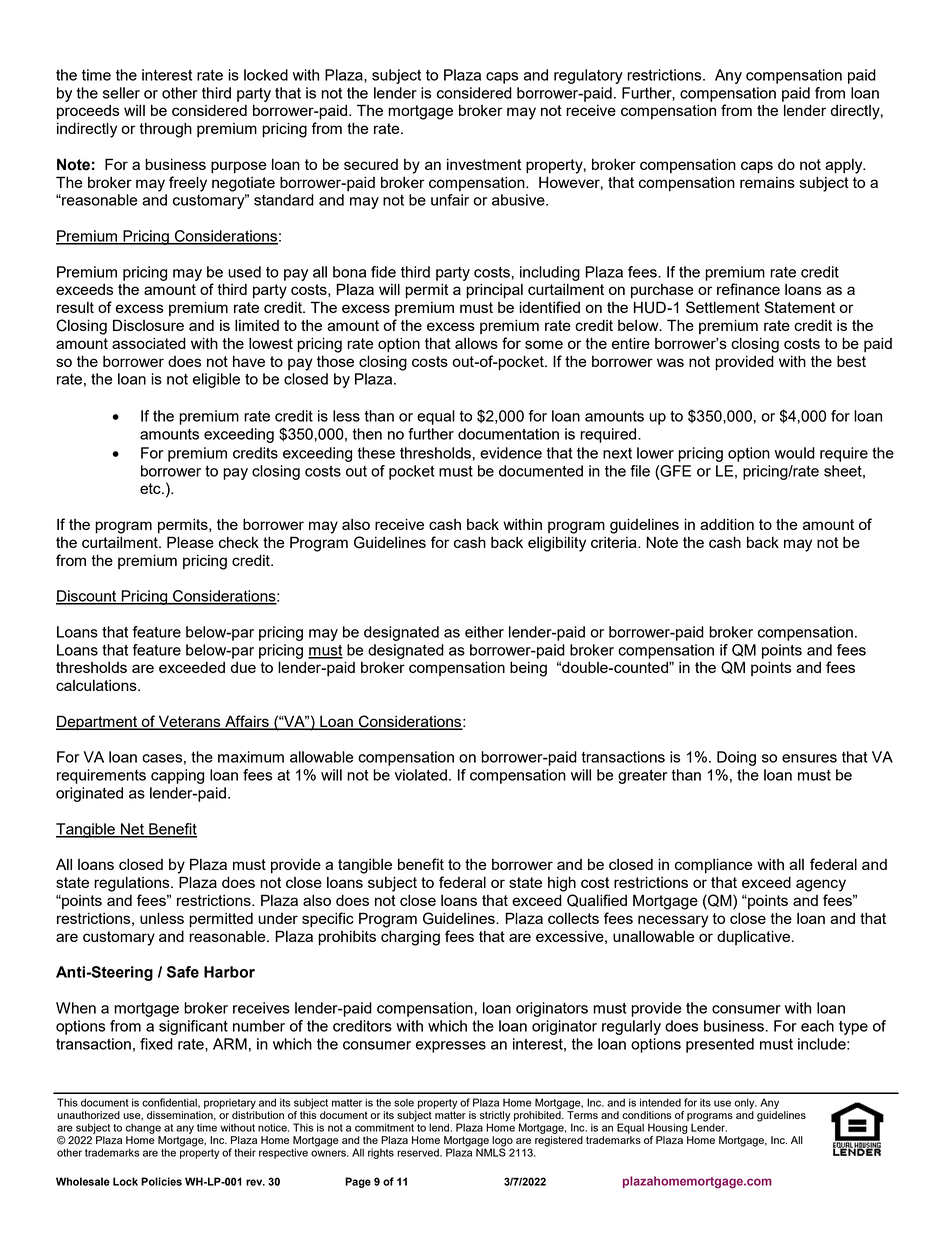  I want to click on remains, so click(767, 182).
